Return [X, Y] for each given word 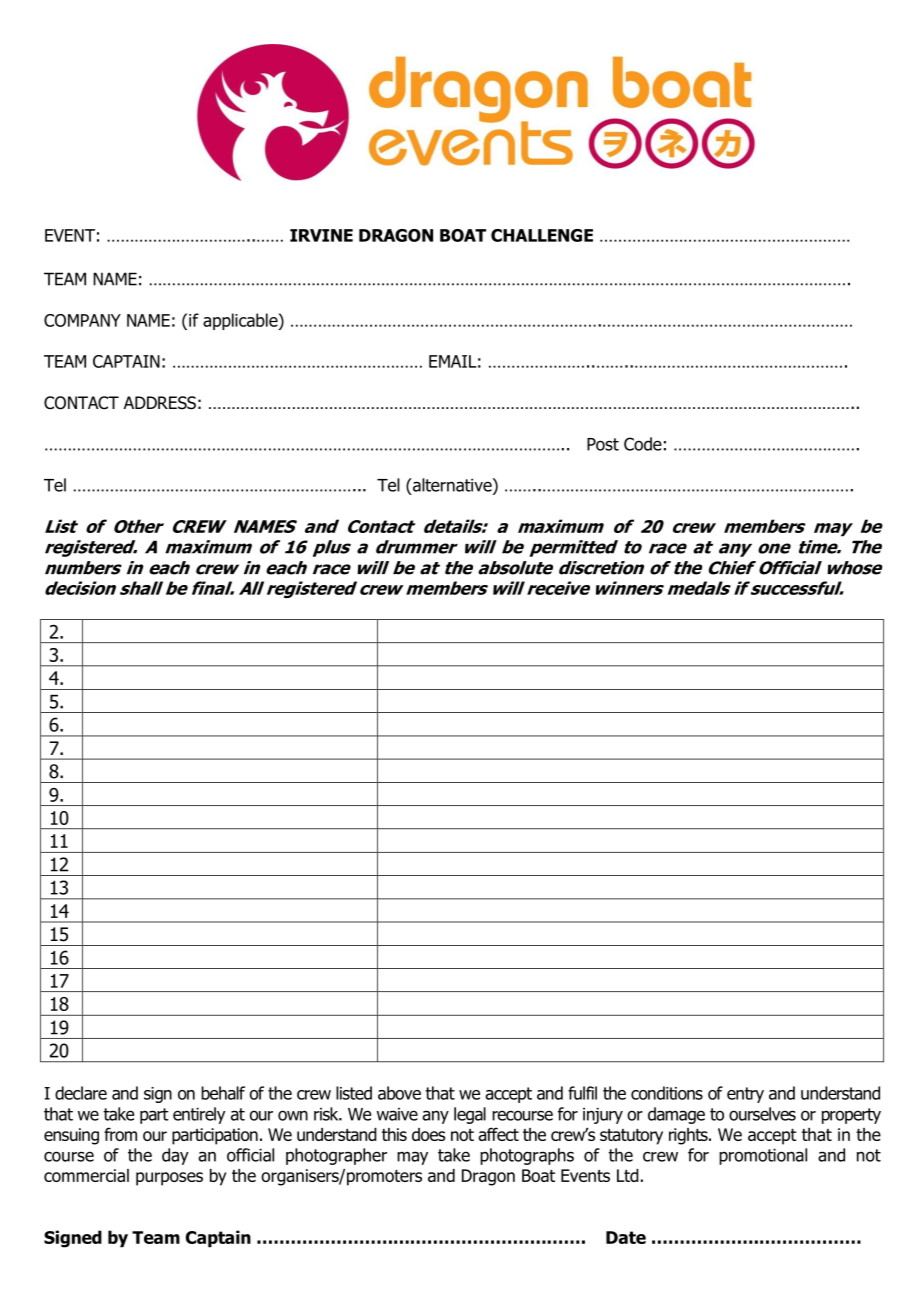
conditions [667, 1093]
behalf [223, 1093]
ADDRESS [160, 403]
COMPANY [82, 320]
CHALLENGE [542, 235]
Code [643, 444]
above [399, 1093]
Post [603, 444]
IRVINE [321, 235]
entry [745, 1095]
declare [81, 1093]
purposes [169, 1179]
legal [470, 1115]
